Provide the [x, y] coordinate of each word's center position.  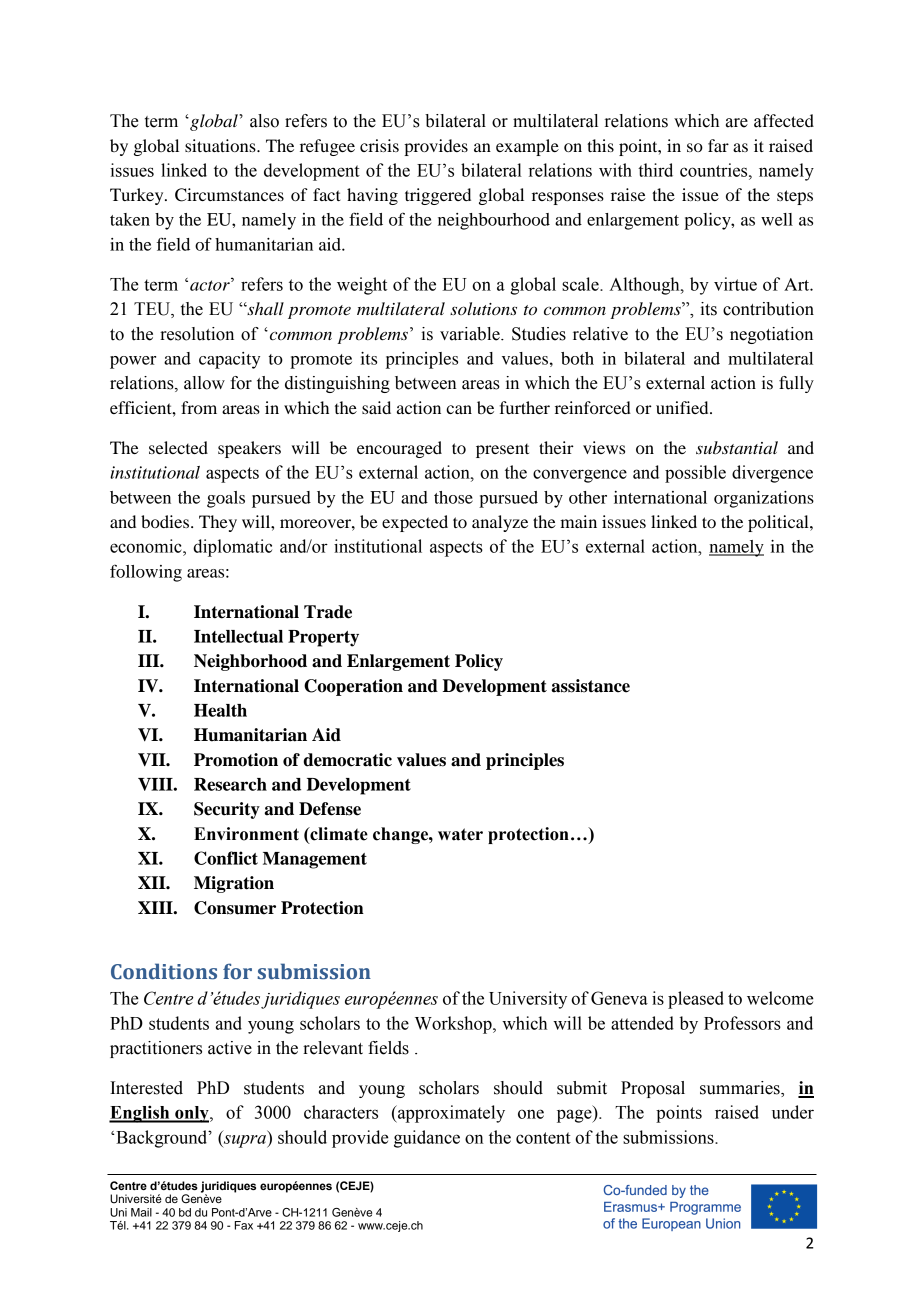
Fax [244, 1225]
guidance [427, 1139]
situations [221, 145]
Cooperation [353, 687]
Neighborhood [250, 662]
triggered [438, 196]
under [793, 1112]
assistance [590, 686]
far [718, 145]
